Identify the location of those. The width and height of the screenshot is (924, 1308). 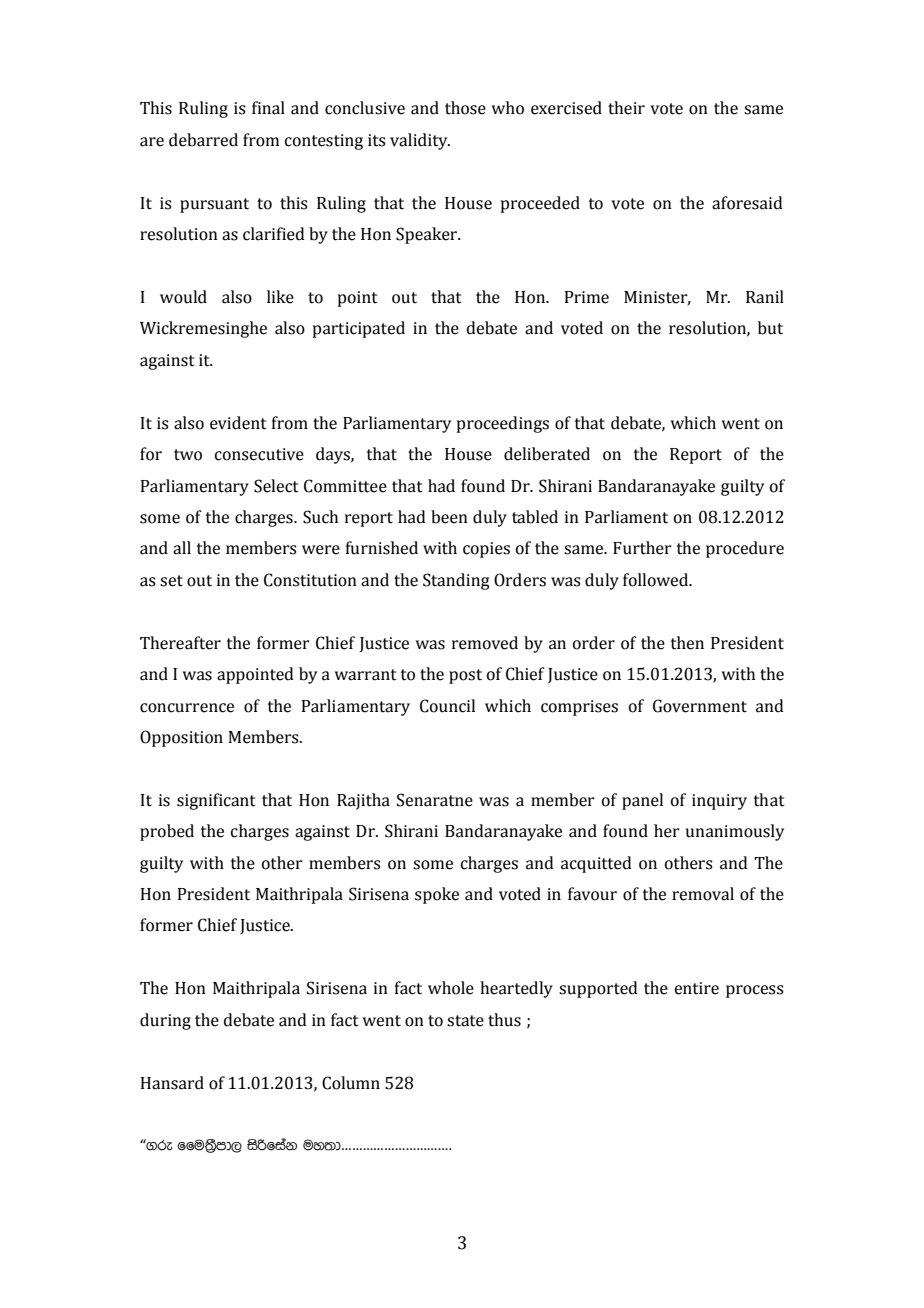
(465, 108).
